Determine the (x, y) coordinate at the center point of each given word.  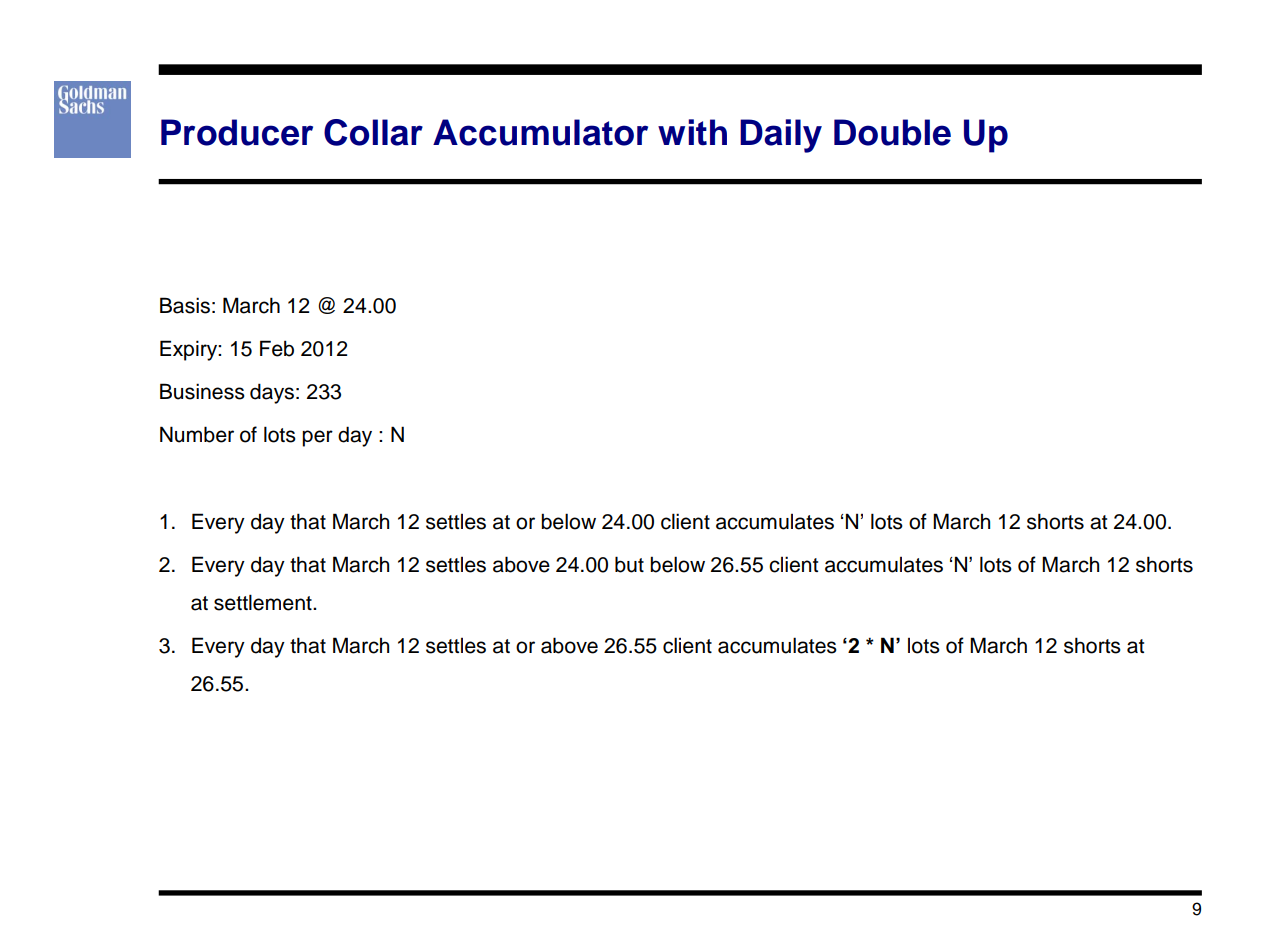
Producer (237, 132)
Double (892, 132)
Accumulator (540, 132)
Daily (781, 136)
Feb (277, 348)
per (317, 438)
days (272, 393)
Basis (185, 305)
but (629, 564)
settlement (264, 602)
